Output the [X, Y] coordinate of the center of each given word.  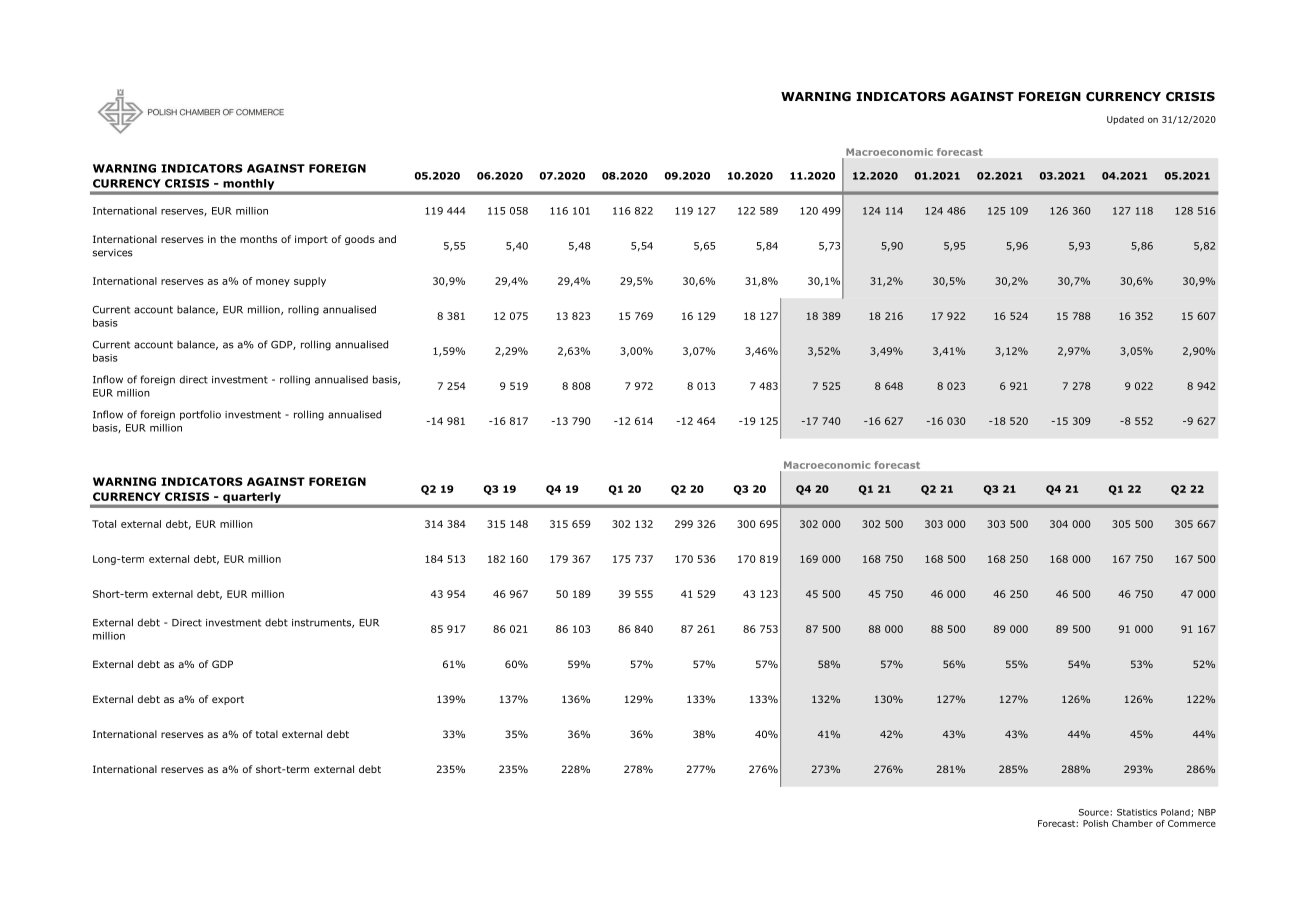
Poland [1176, 813]
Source [1095, 812]
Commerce [1192, 823]
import [311, 240]
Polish [1095, 823]
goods [360, 240]
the [228, 239]
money [273, 283]
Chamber [1132, 823]
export [228, 700]
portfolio [200, 415]
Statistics [1137, 812]
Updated [1125, 120]
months [258, 239]
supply [310, 282]
